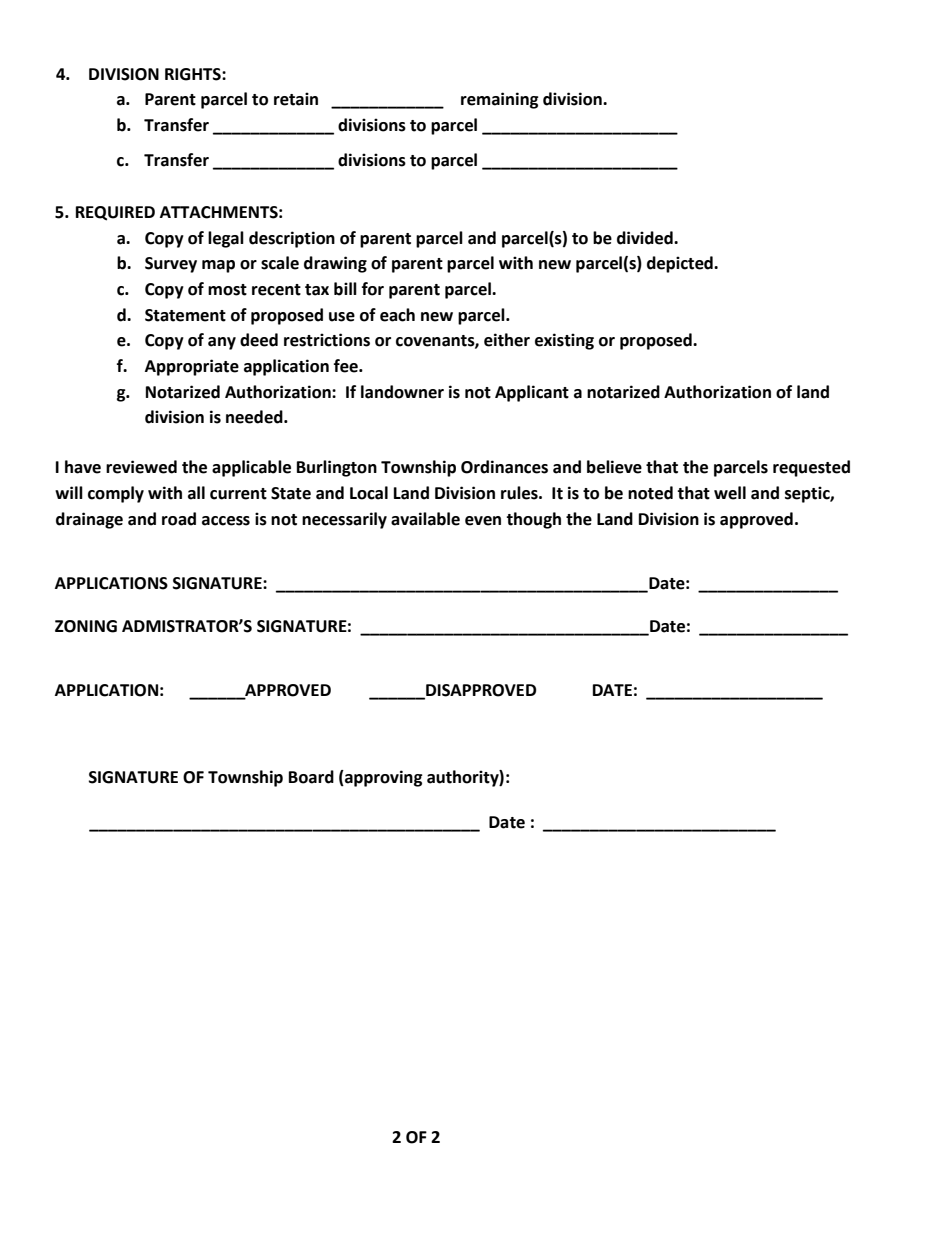 This screenshot has width=952, height=1233. Describe the element at coordinates (811, 468) in the screenshot. I see `requested` at that location.
